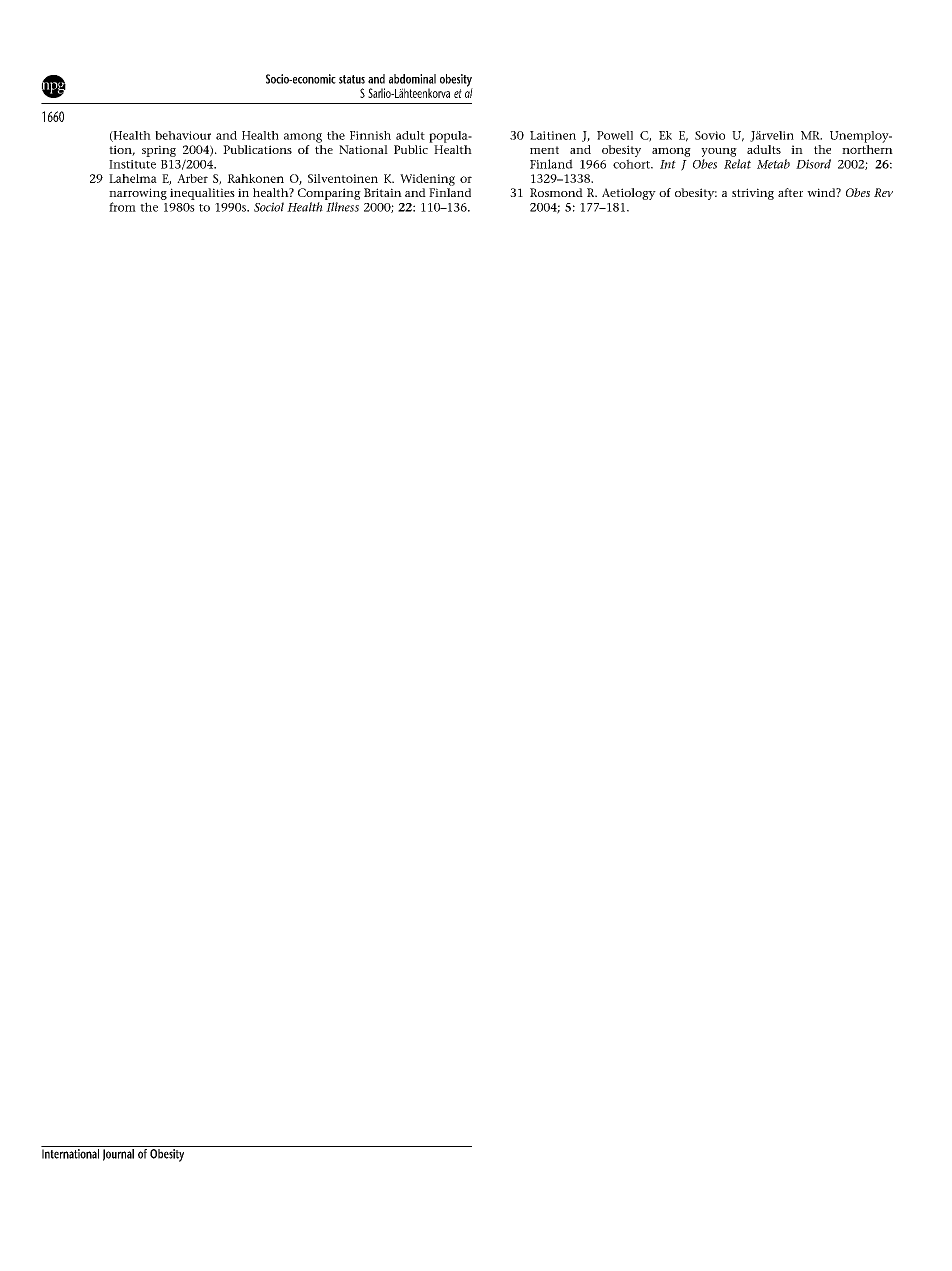 The width and height of the screenshot is (952, 1271). I want to click on Rev, so click(883, 192).
